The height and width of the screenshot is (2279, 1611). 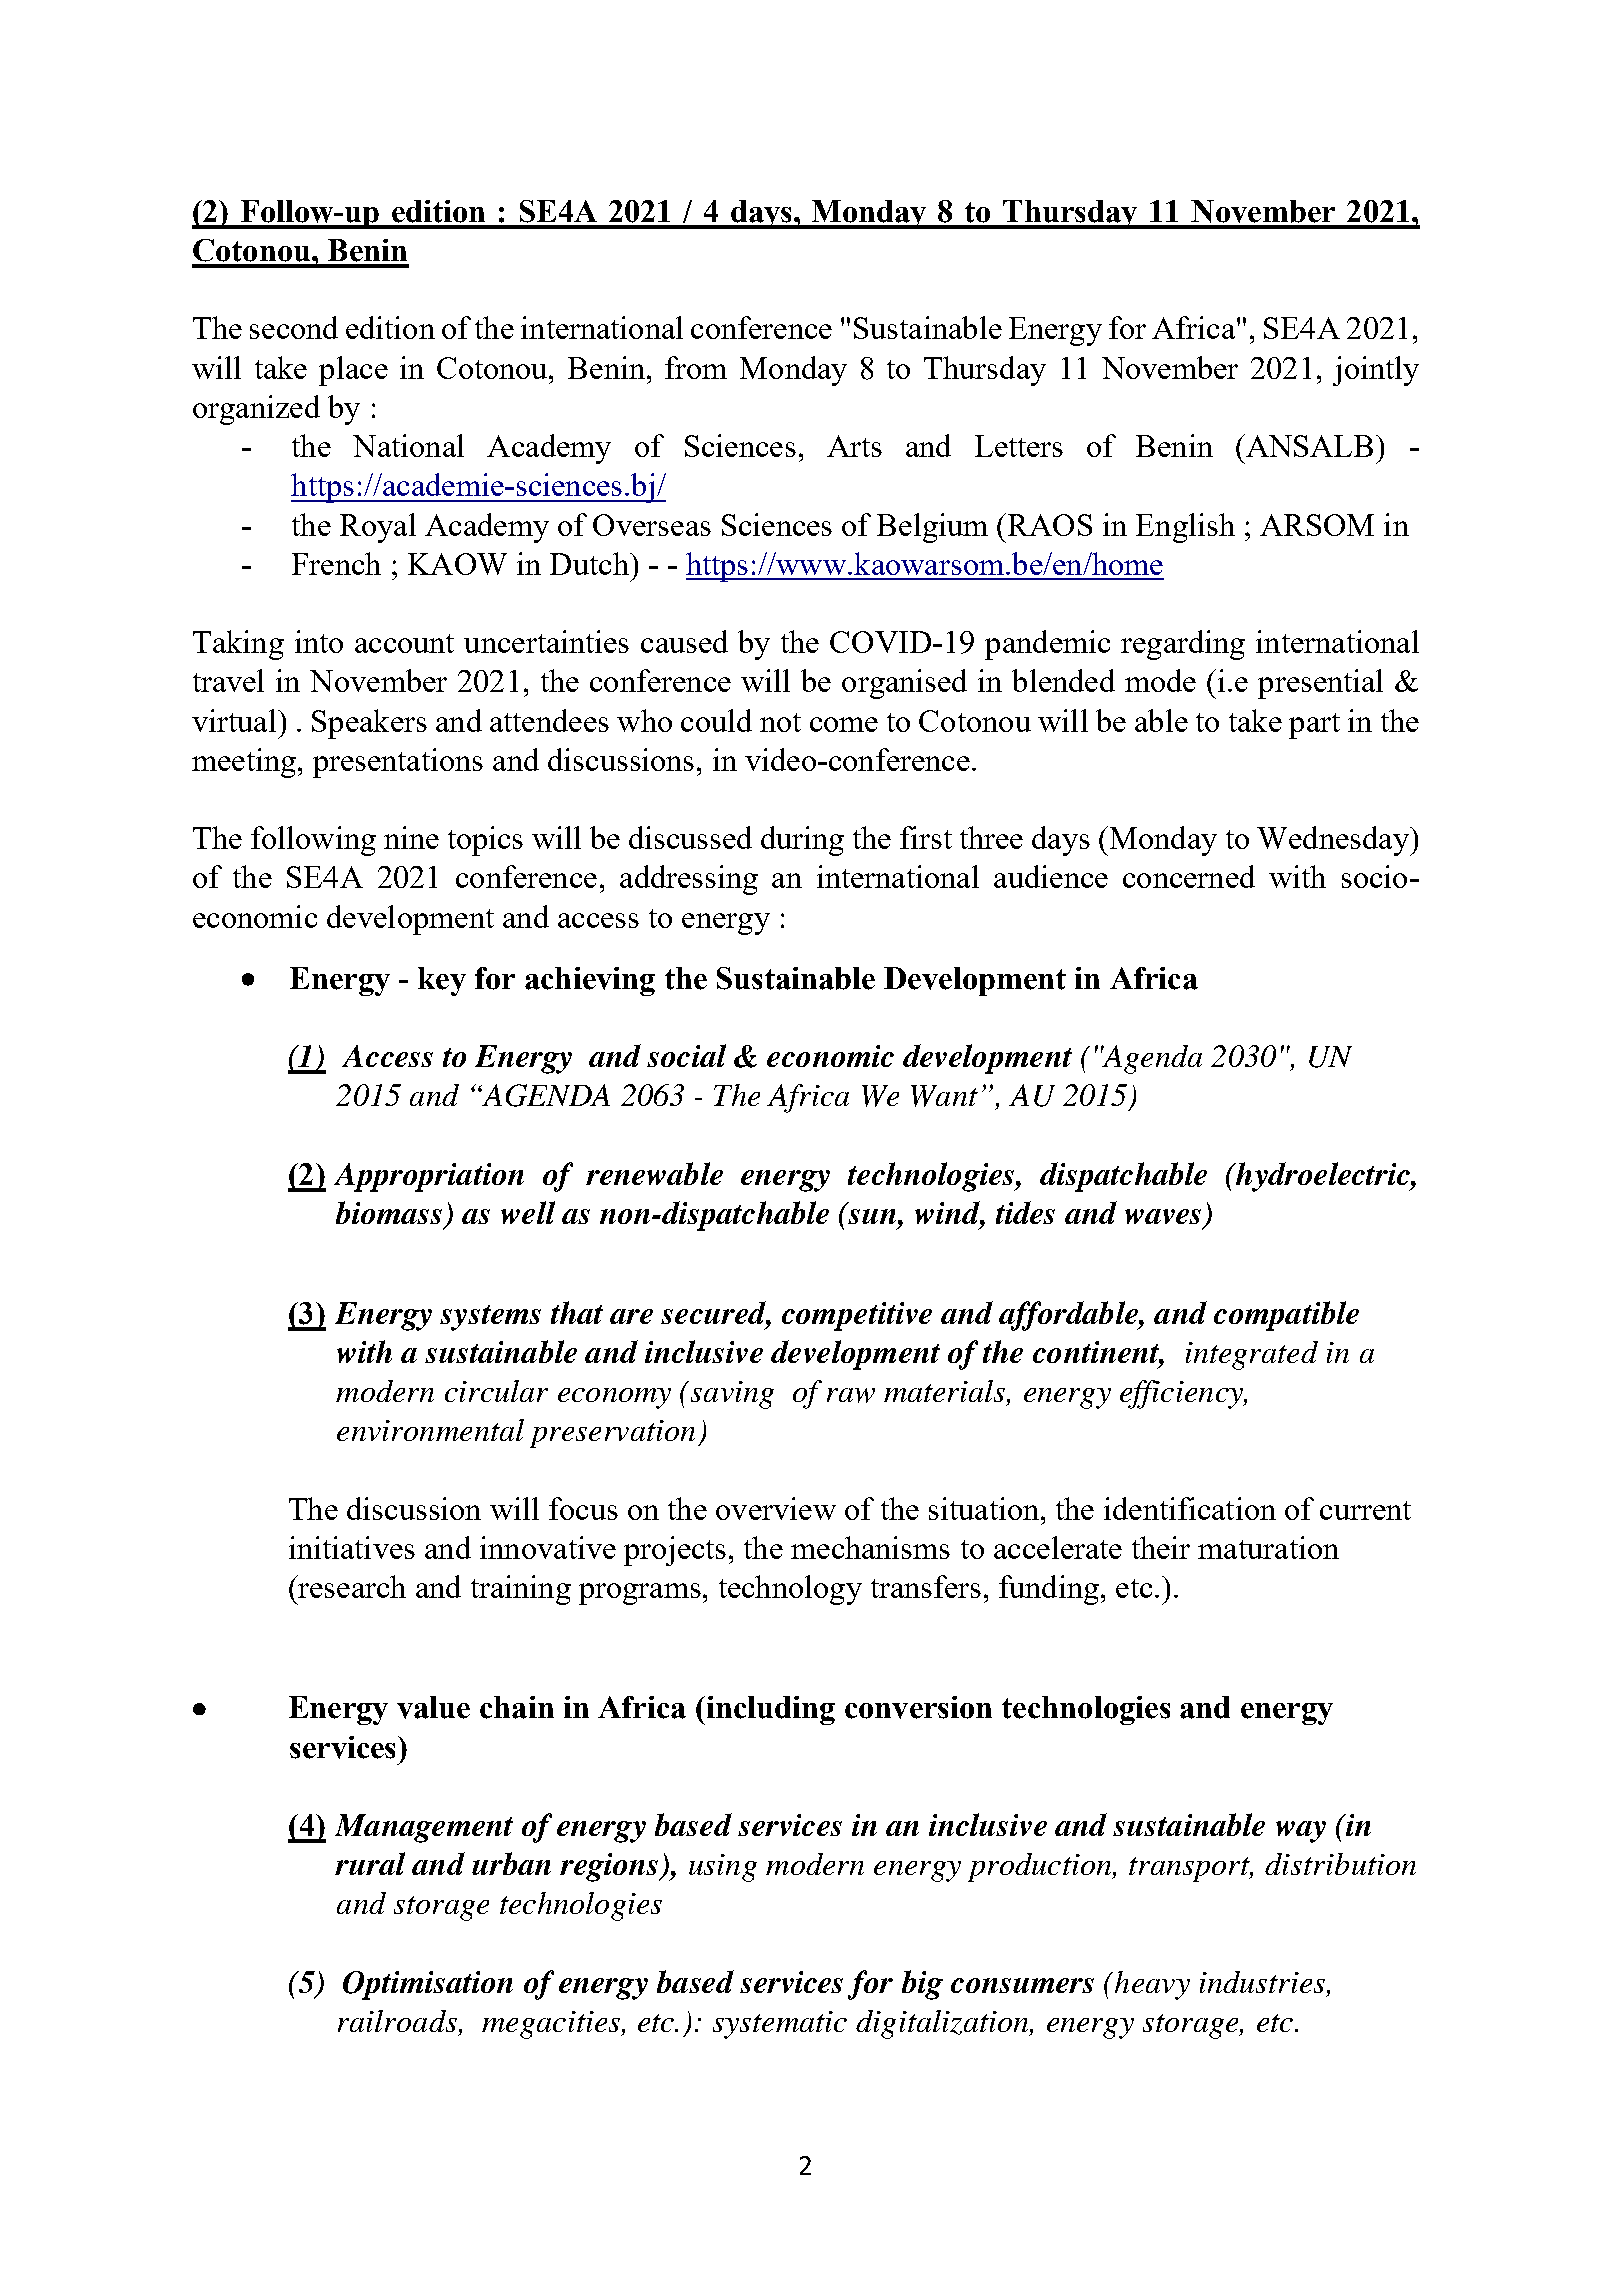 What do you see at coordinates (780, 722) in the screenshot?
I see `not` at bounding box center [780, 722].
